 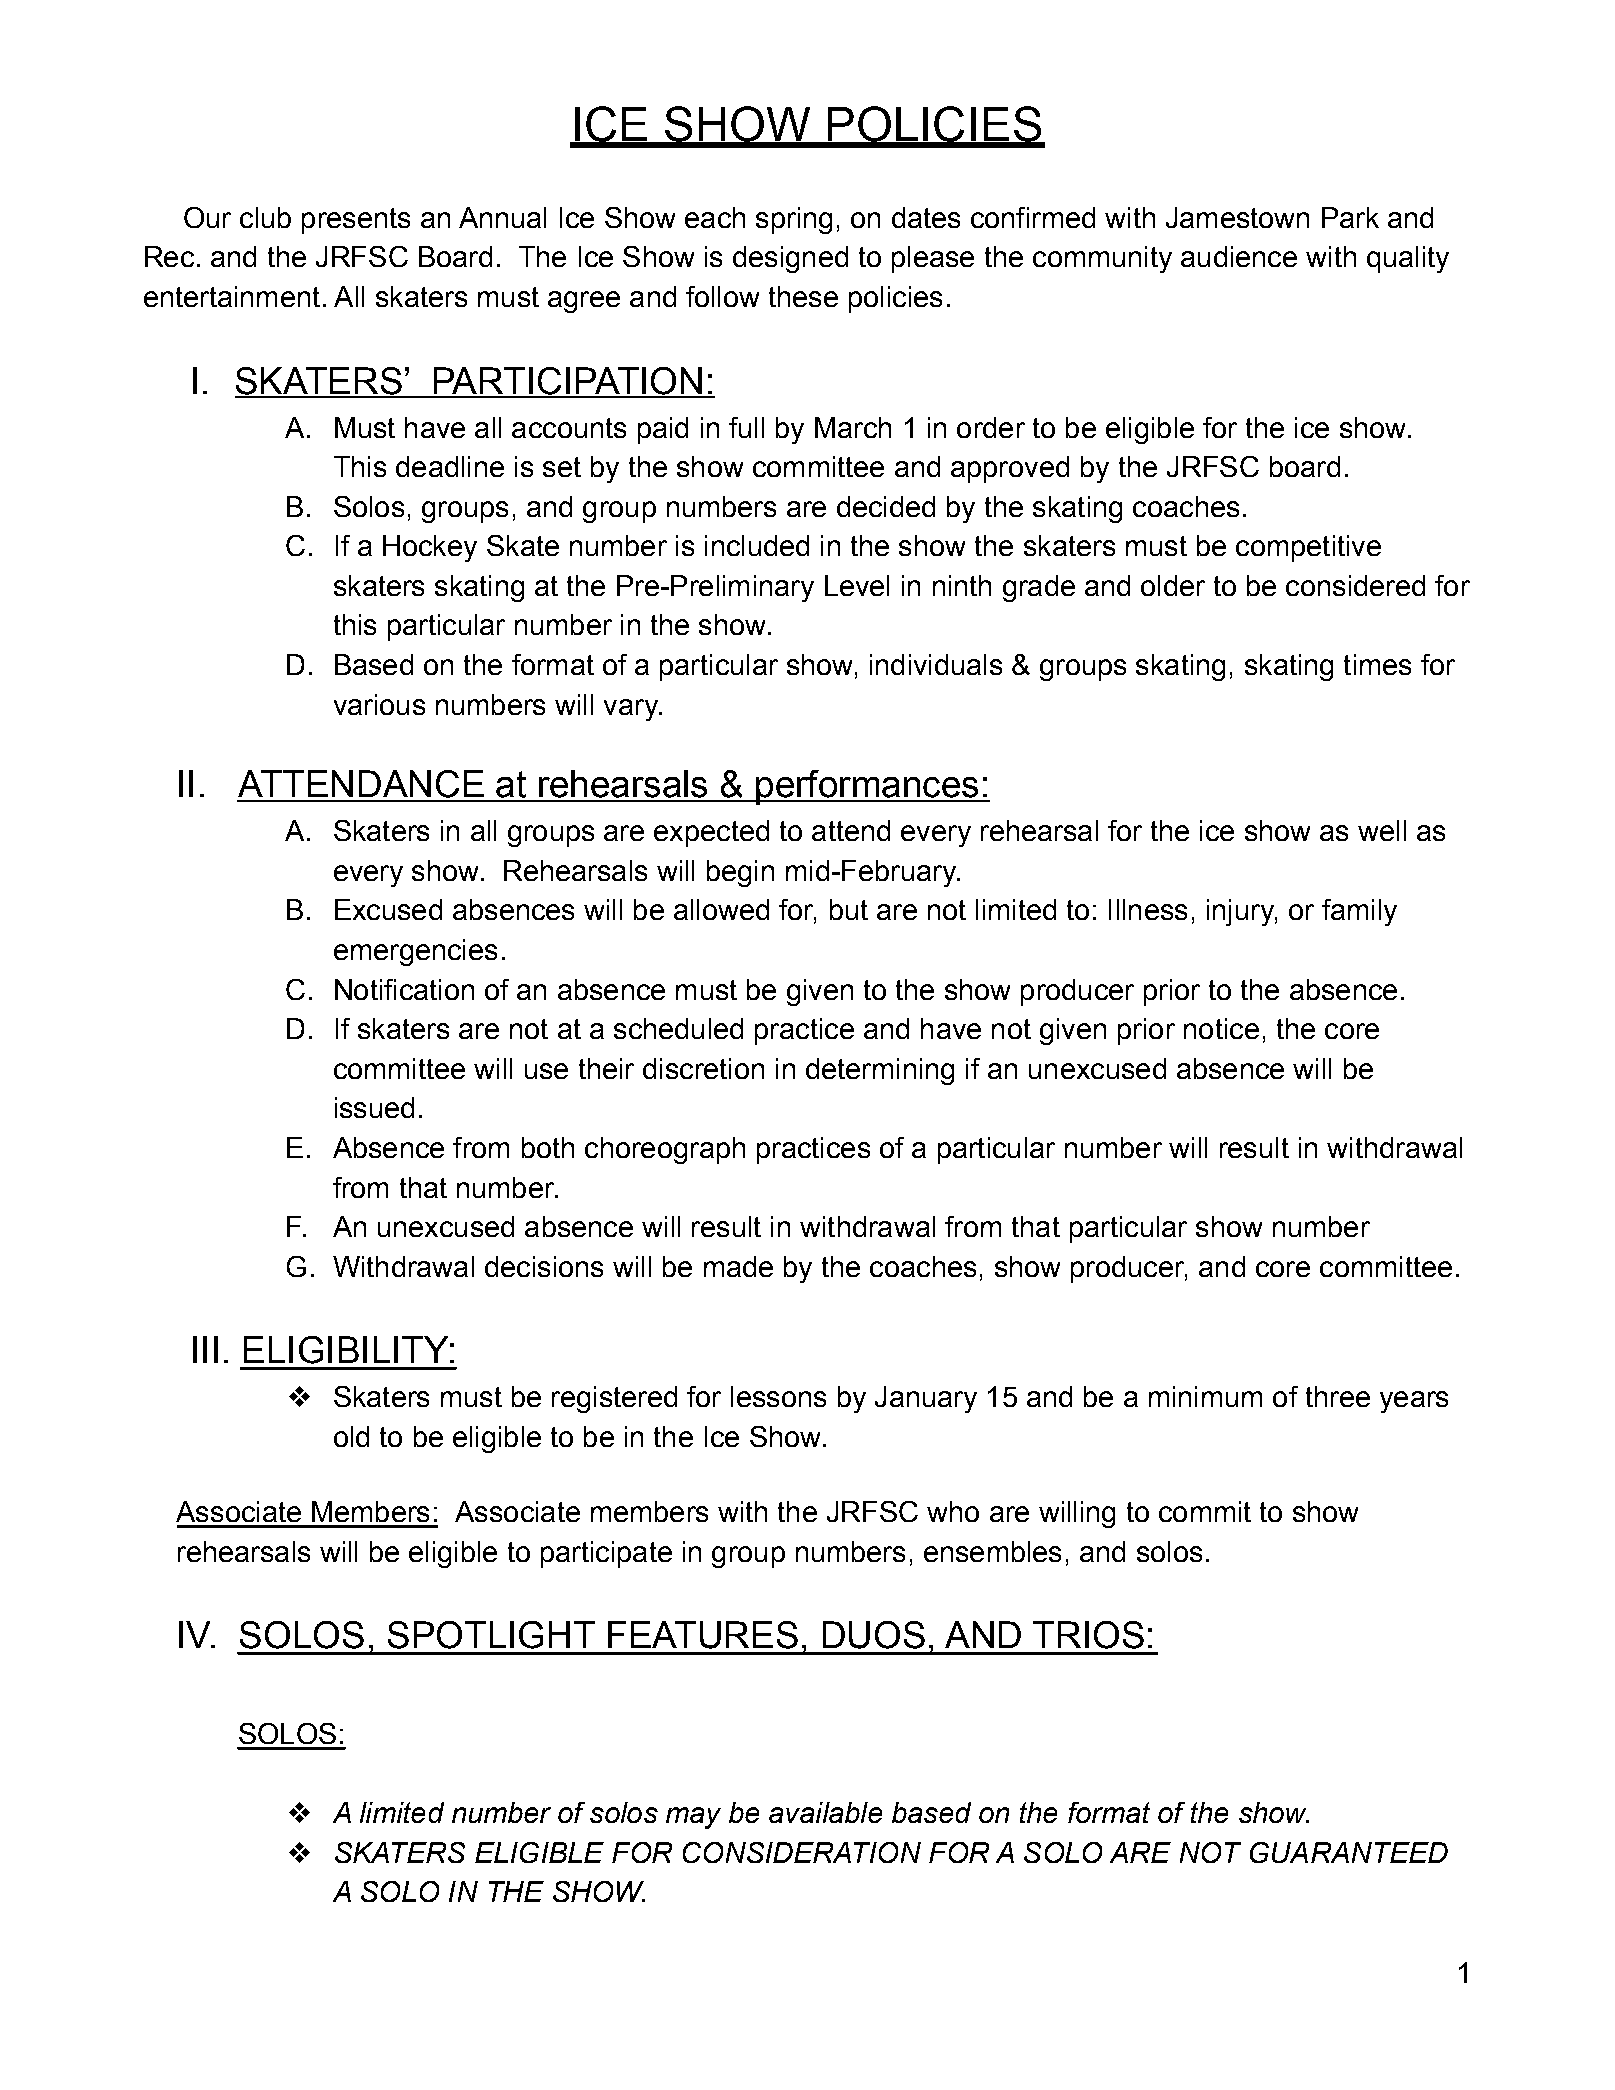 I want to click on minimum, so click(x=1205, y=1396).
